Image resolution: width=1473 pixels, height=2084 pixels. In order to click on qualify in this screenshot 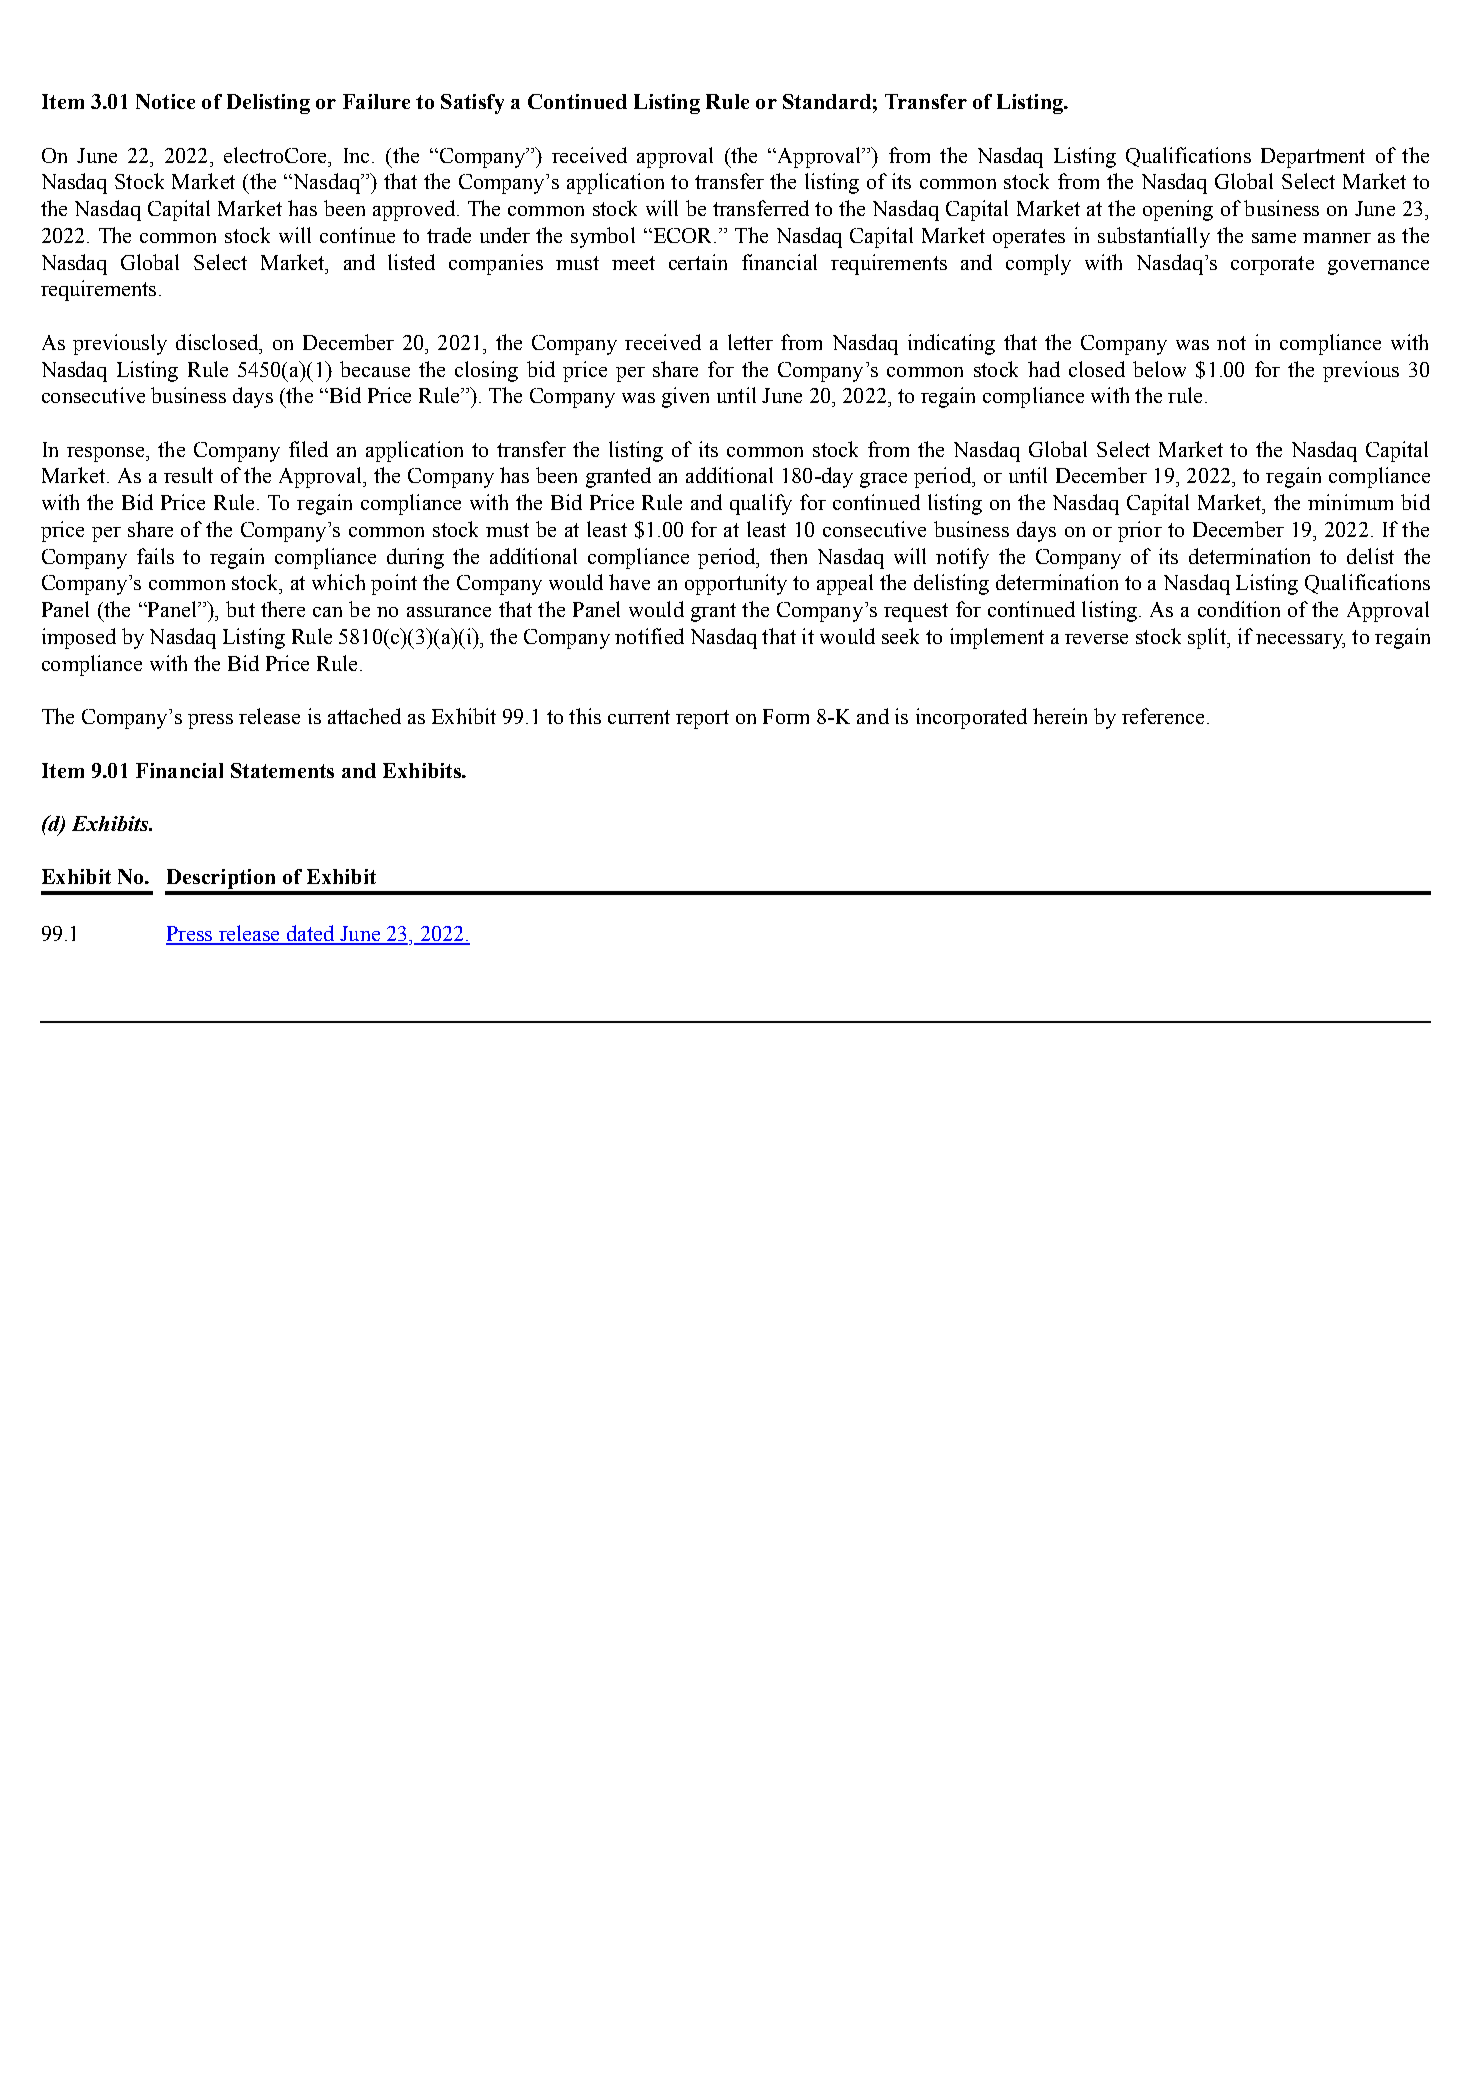, I will do `click(761, 504)`.
